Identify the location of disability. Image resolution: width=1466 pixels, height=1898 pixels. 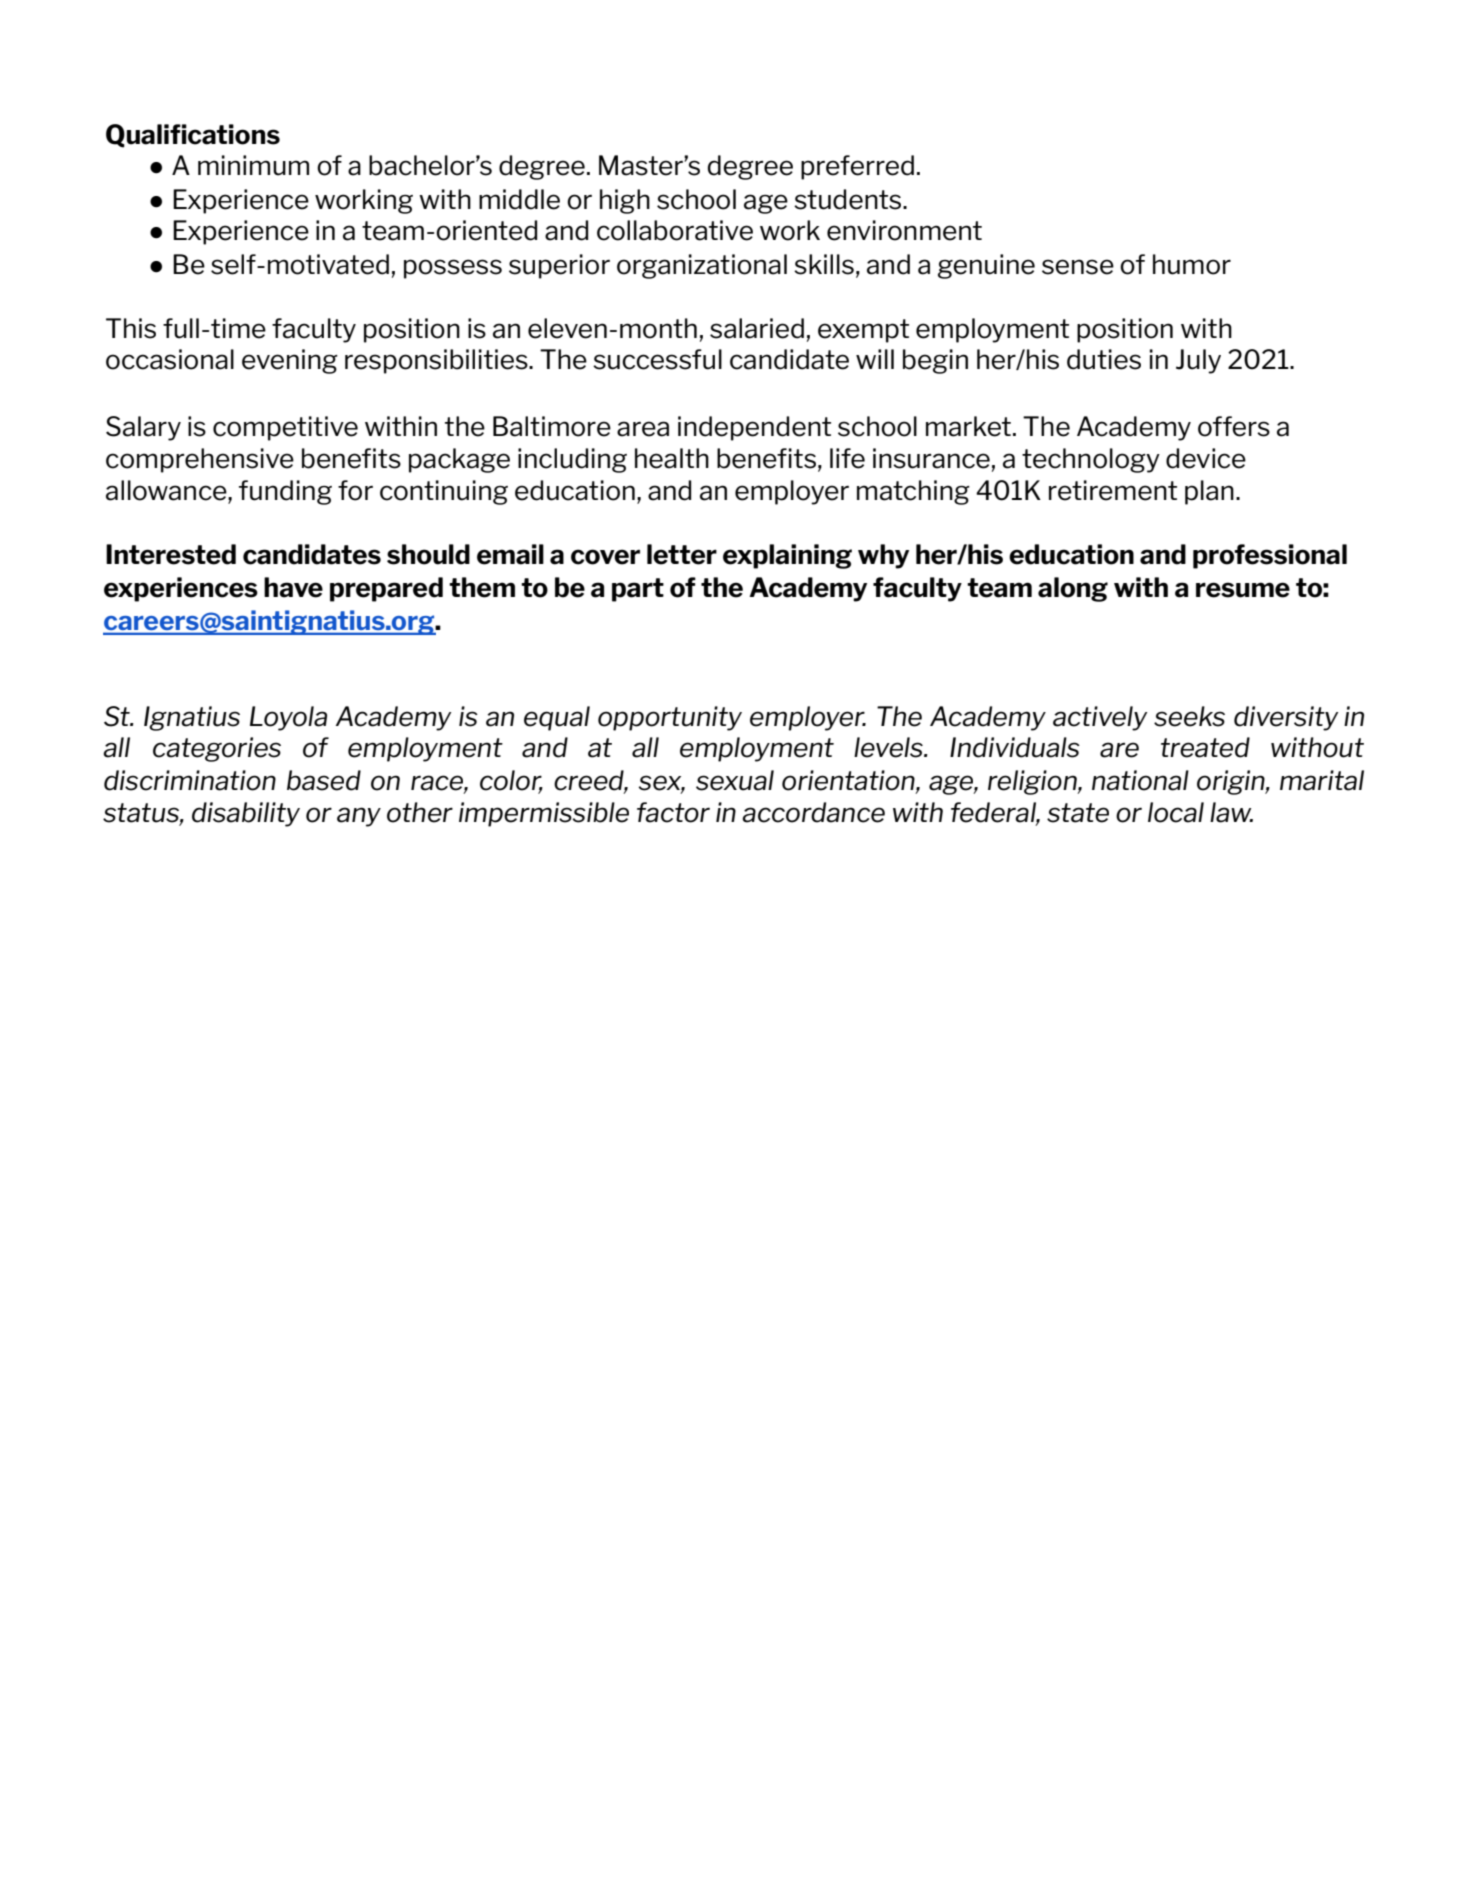
(246, 814).
